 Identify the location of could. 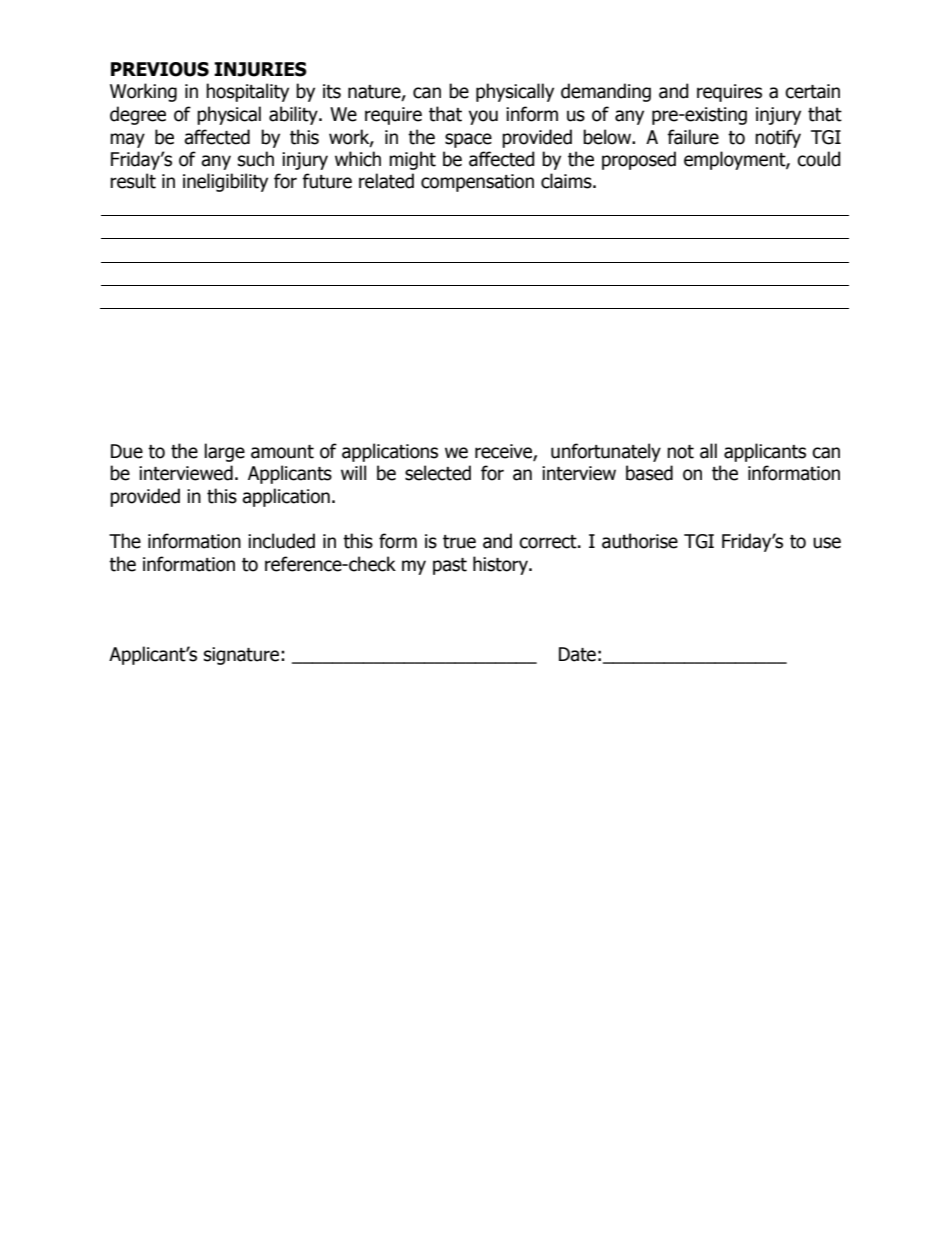
(819, 159).
